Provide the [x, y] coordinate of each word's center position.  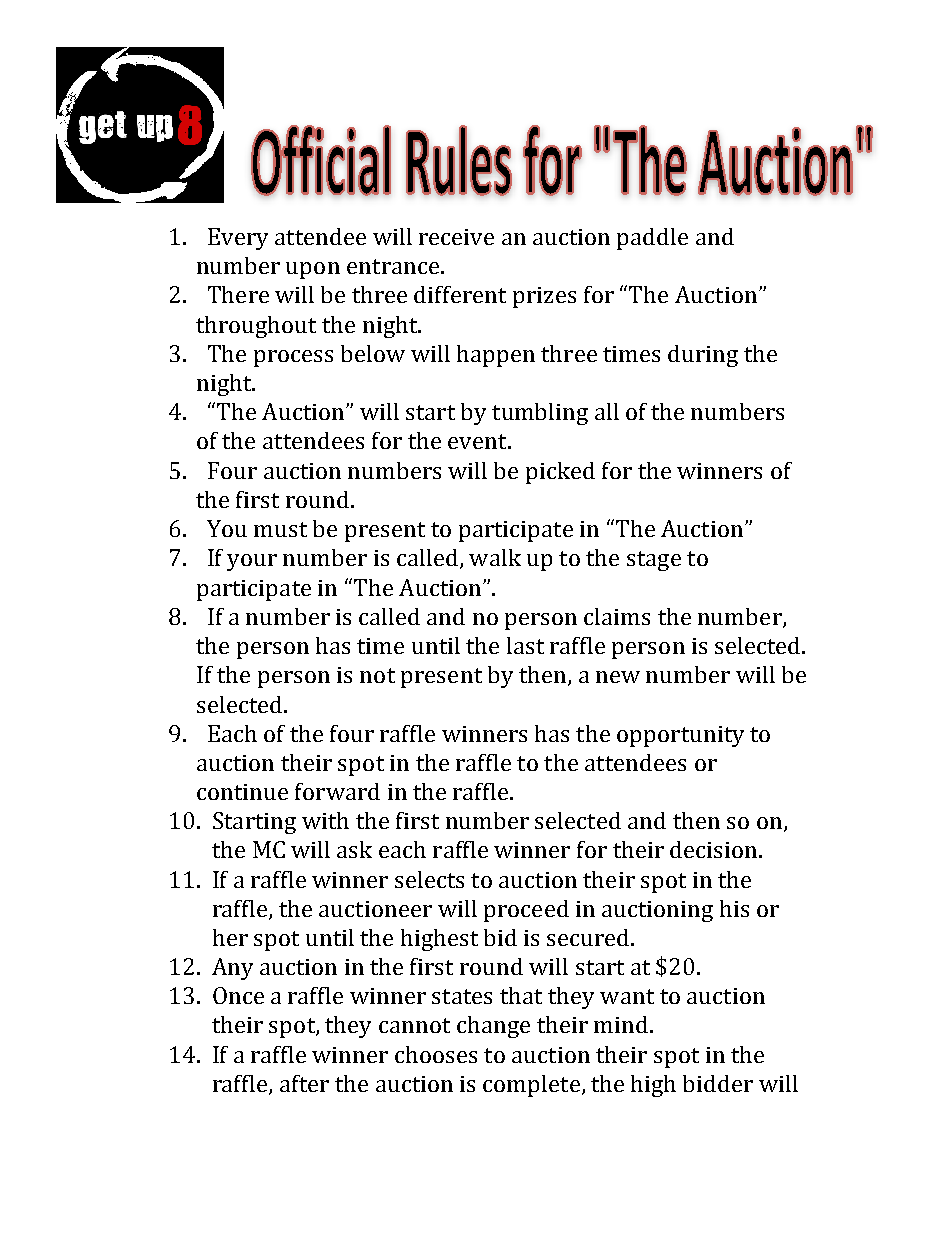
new [618, 677]
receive [456, 237]
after [304, 1083]
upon [313, 270]
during [703, 356]
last [525, 645]
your [252, 562]
